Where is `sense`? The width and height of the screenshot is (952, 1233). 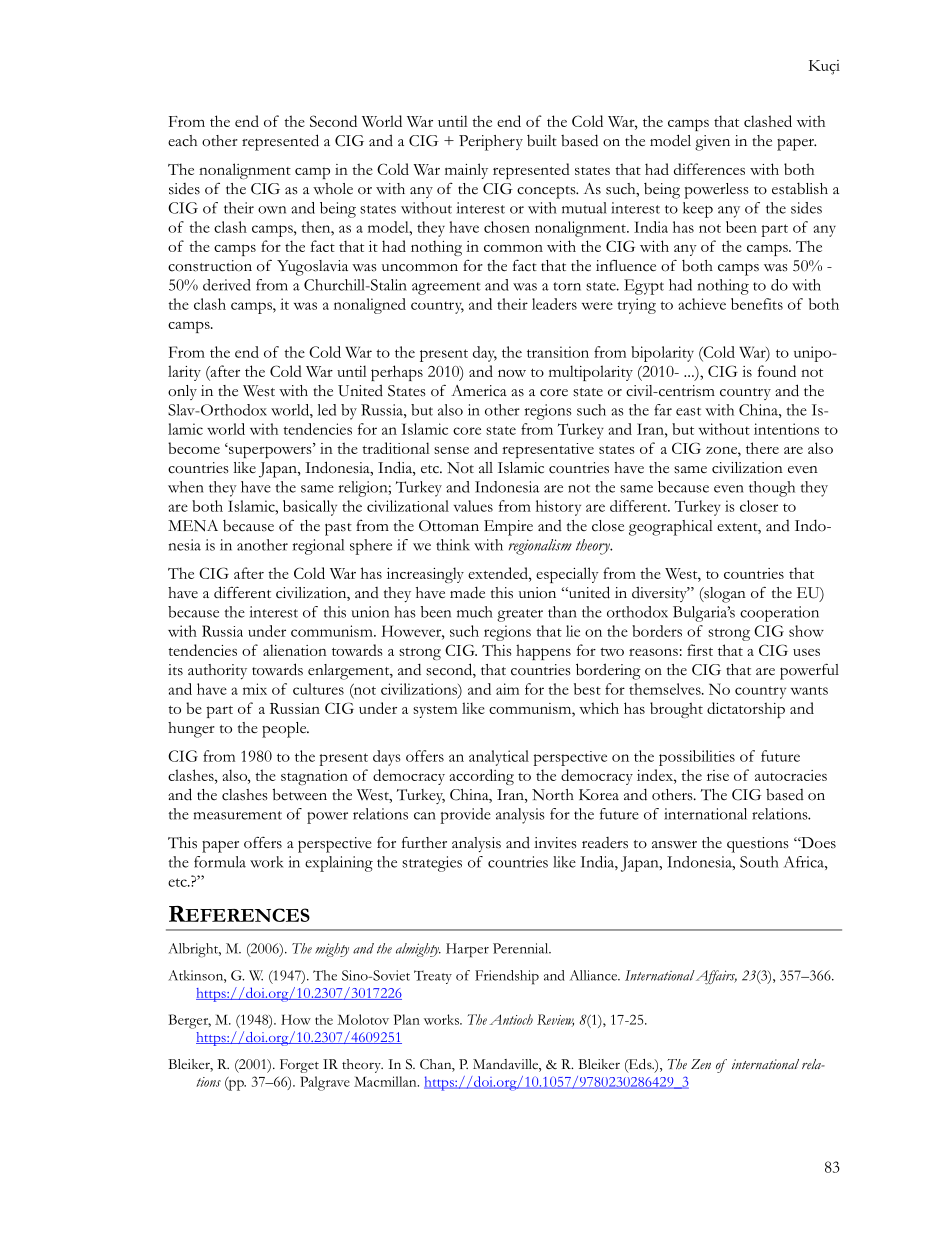 sense is located at coordinates (451, 450).
